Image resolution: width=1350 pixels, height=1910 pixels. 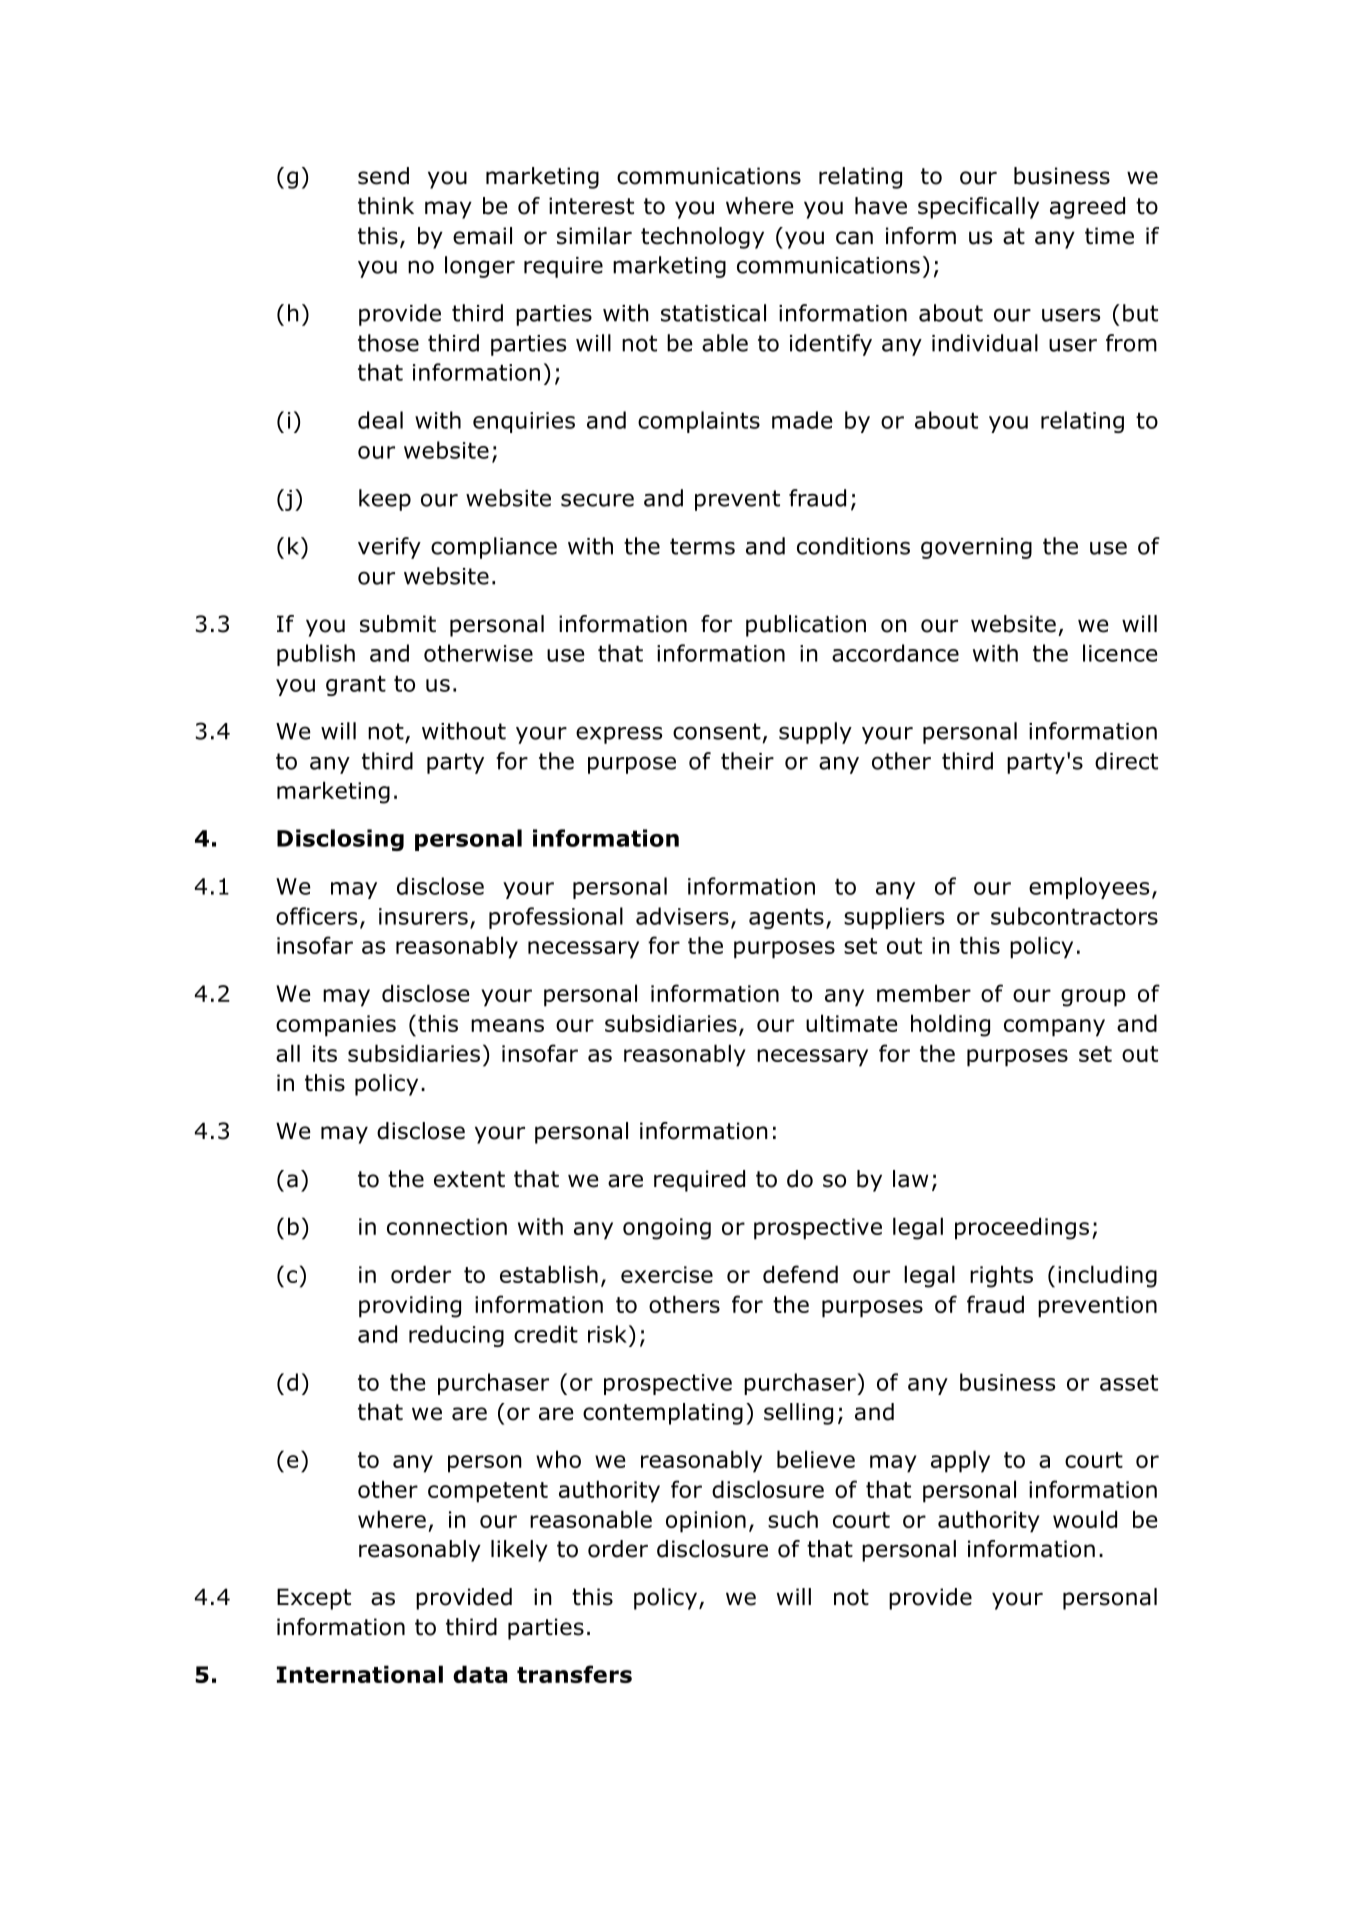 I want to click on opinion, so click(x=706, y=1522).
